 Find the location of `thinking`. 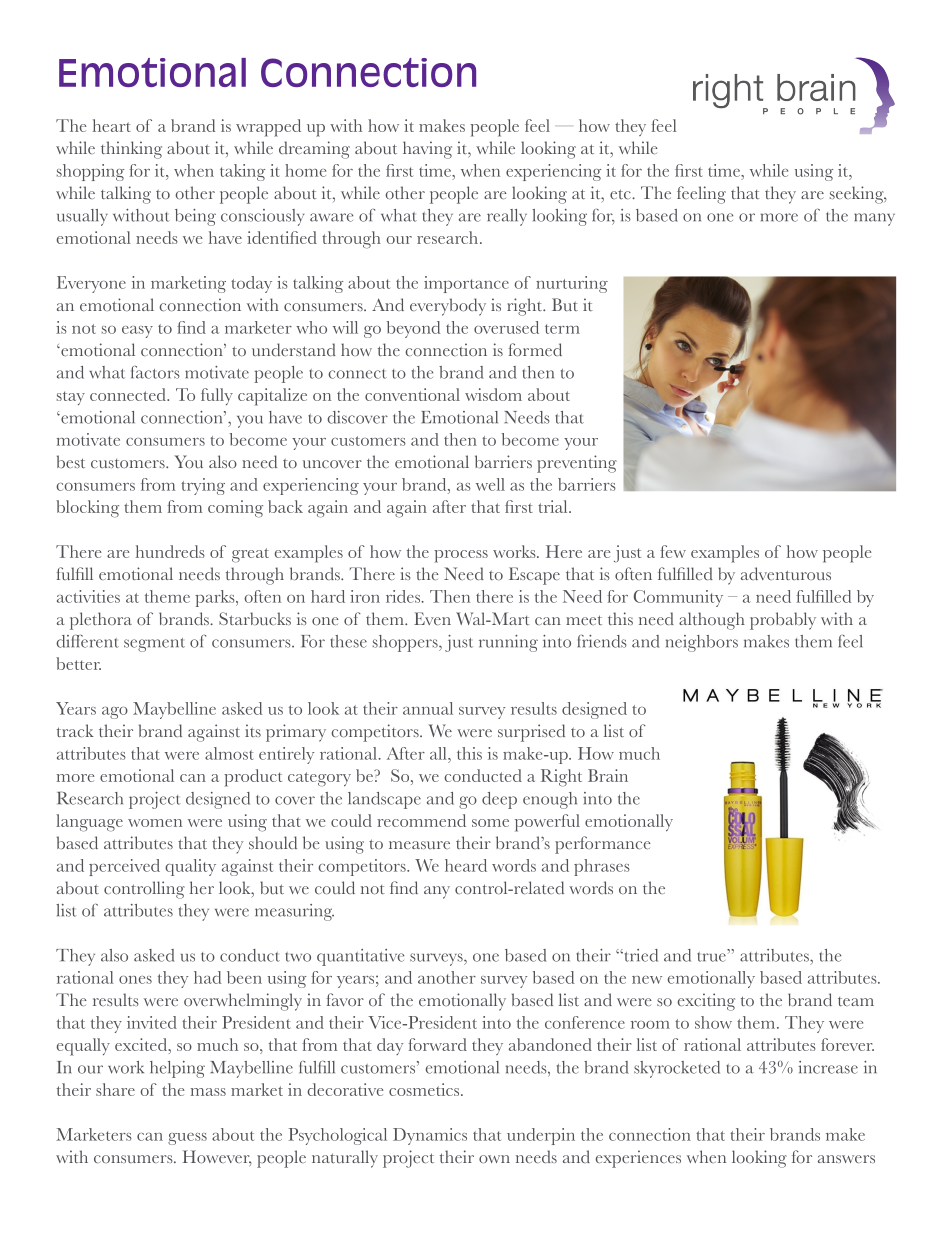

thinking is located at coordinates (131, 150).
